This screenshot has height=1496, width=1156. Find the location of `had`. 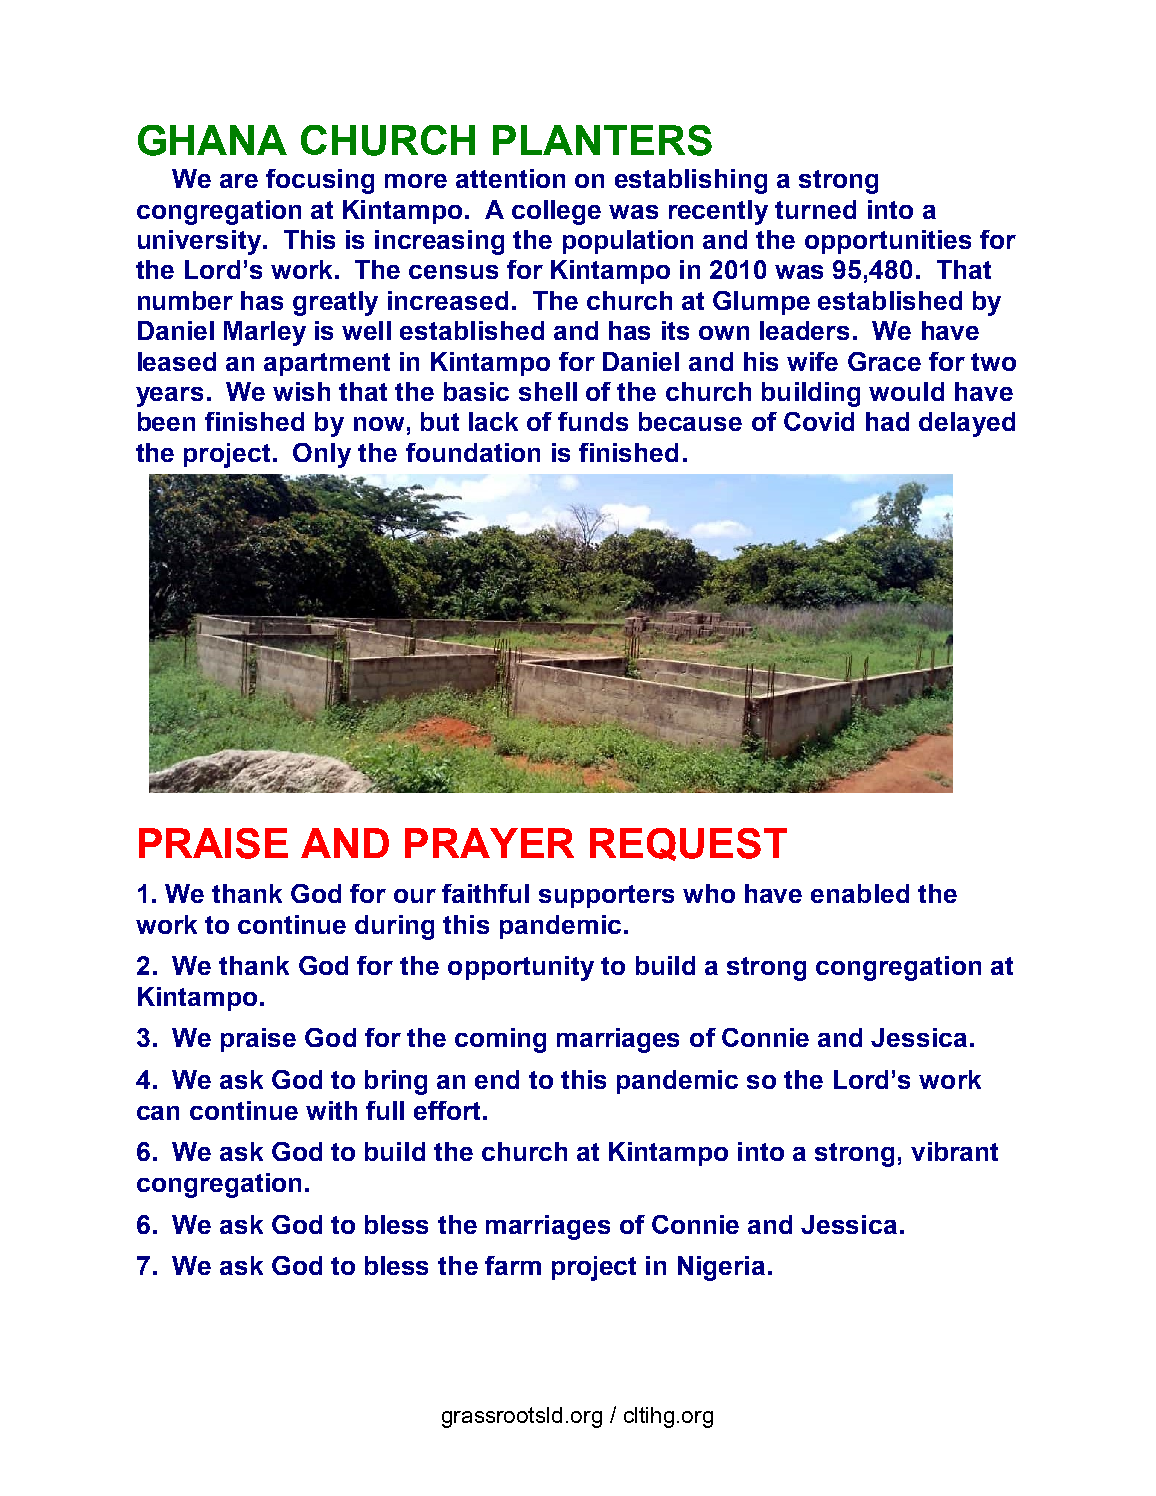

had is located at coordinates (887, 421).
